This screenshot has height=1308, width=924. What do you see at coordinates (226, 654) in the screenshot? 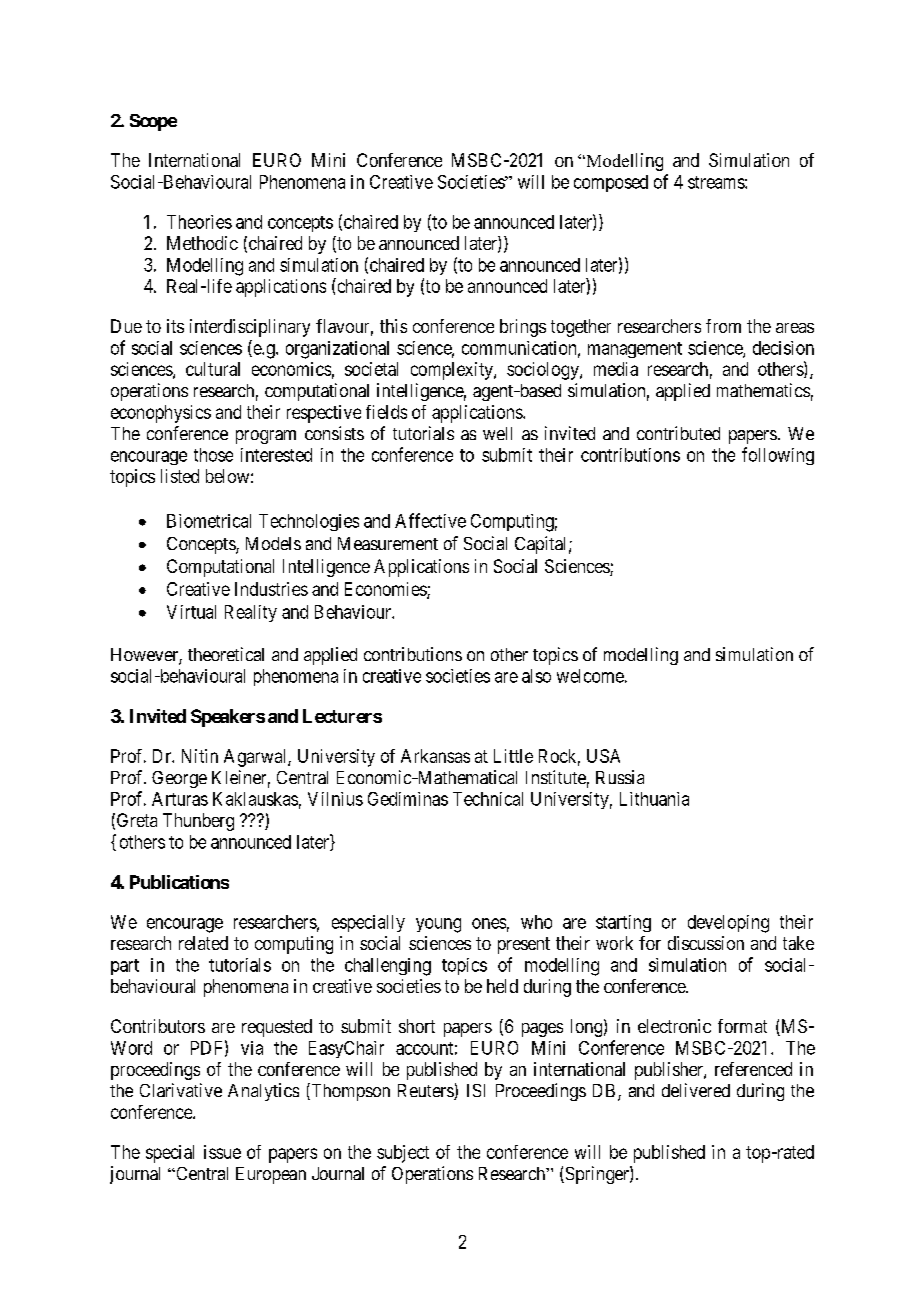
I see `theoretical` at bounding box center [226, 654].
